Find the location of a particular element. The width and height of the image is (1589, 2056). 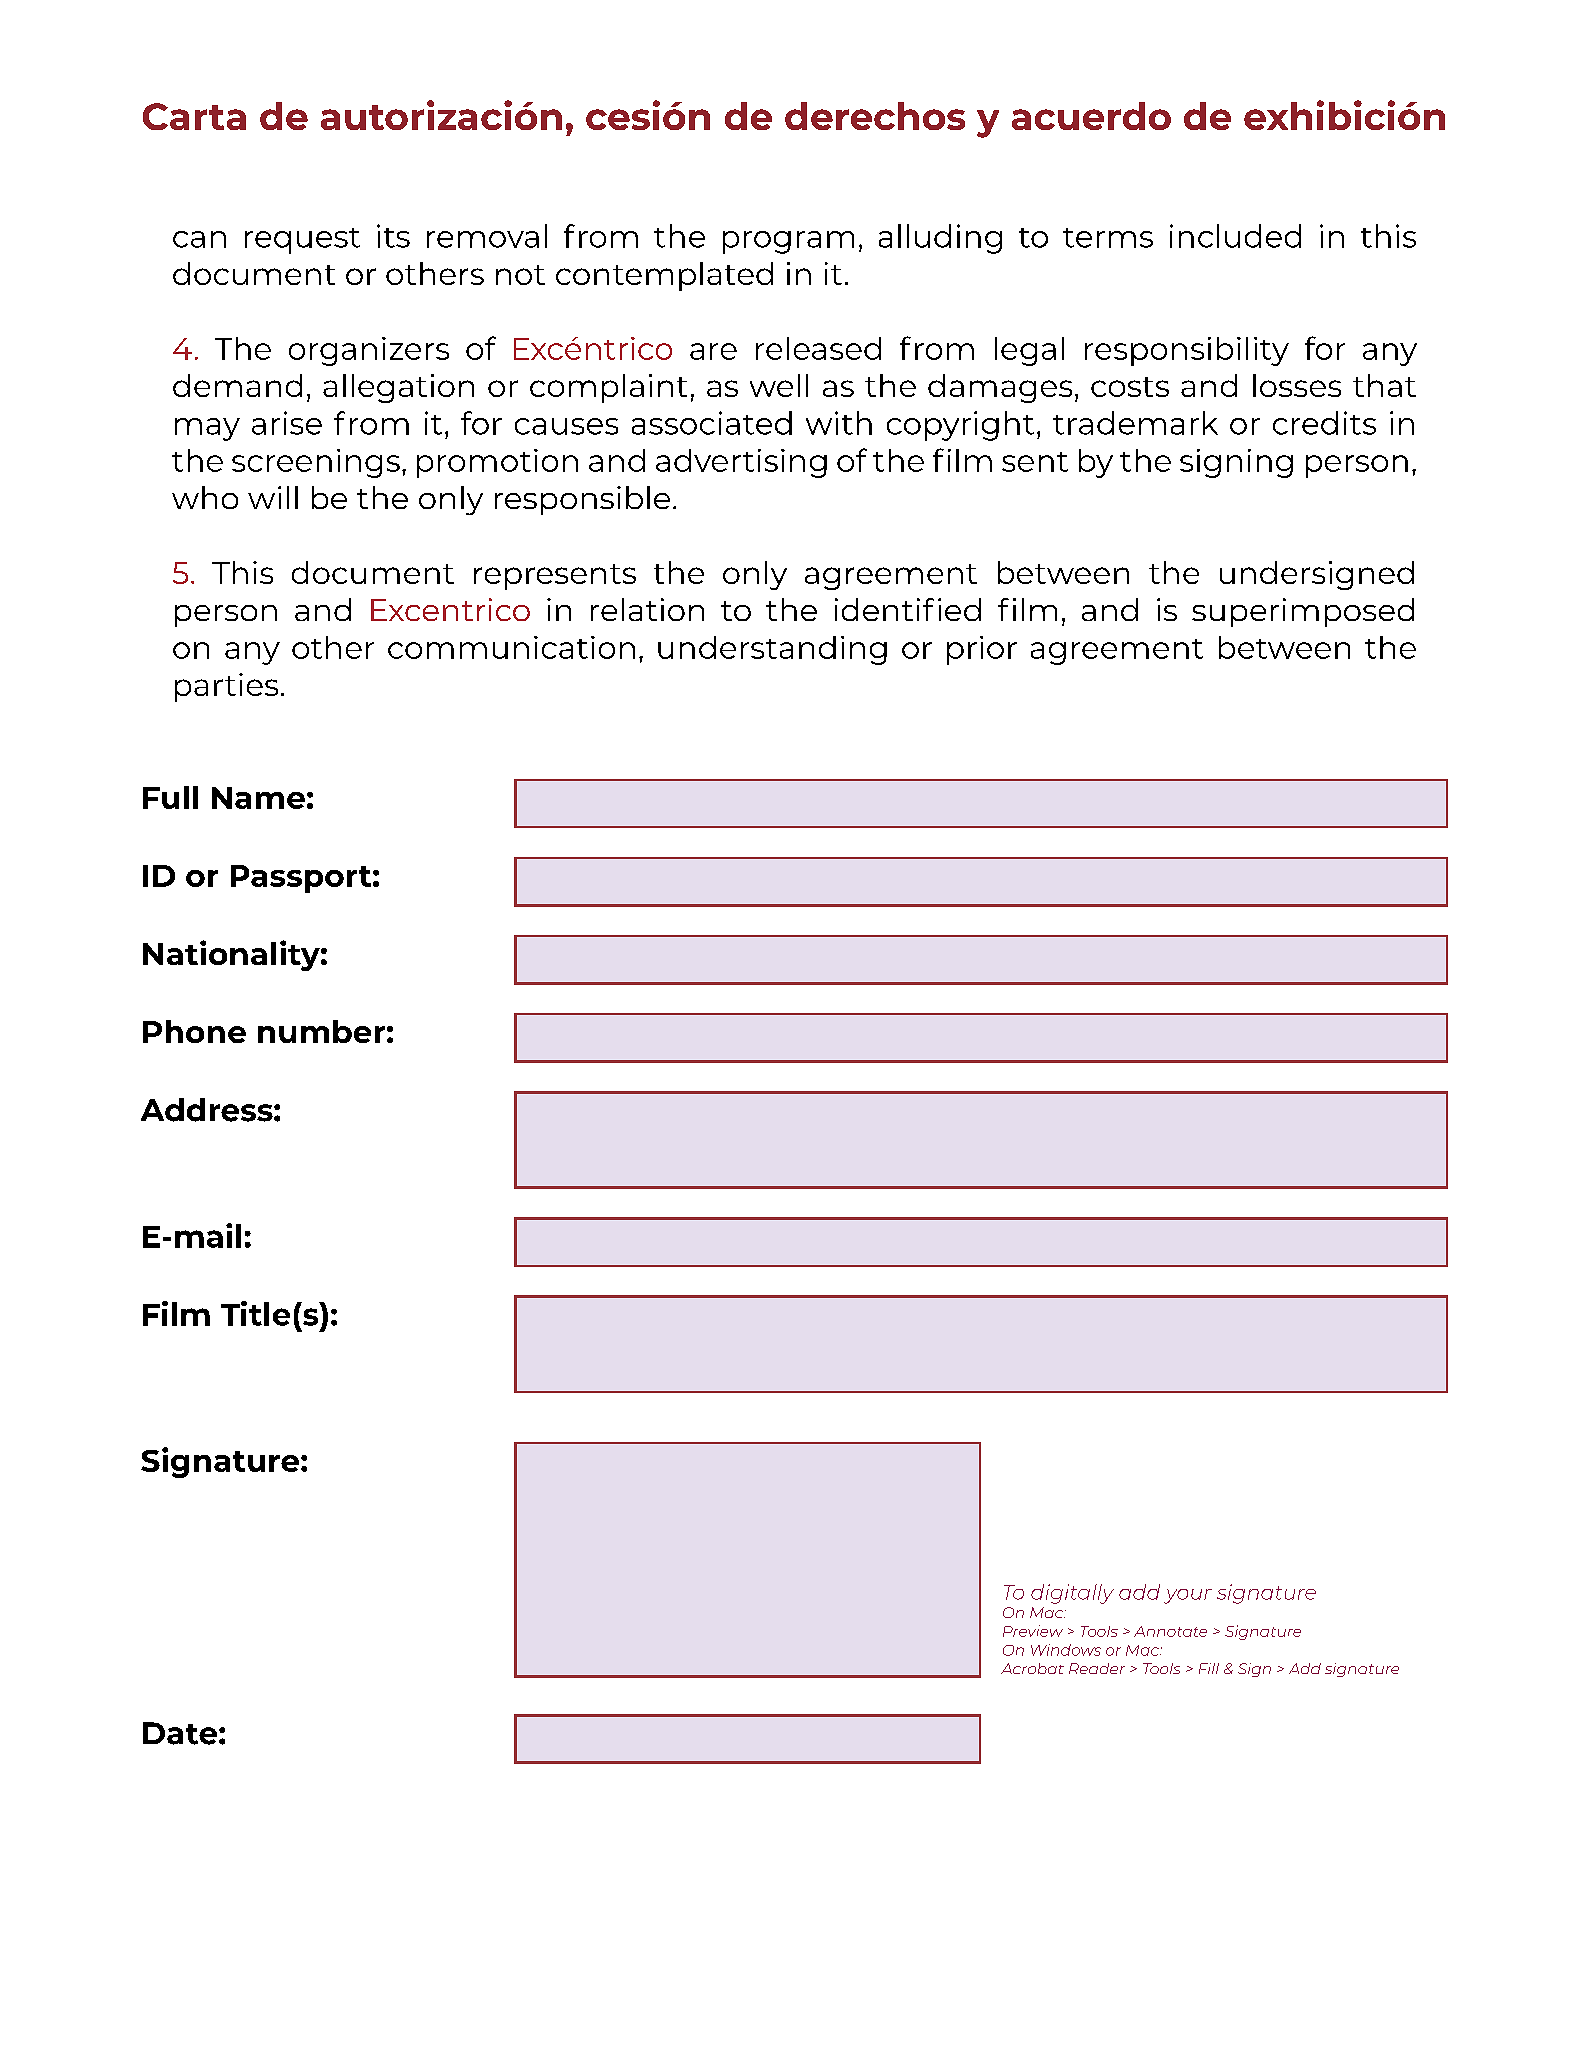

program is located at coordinates (788, 242).
